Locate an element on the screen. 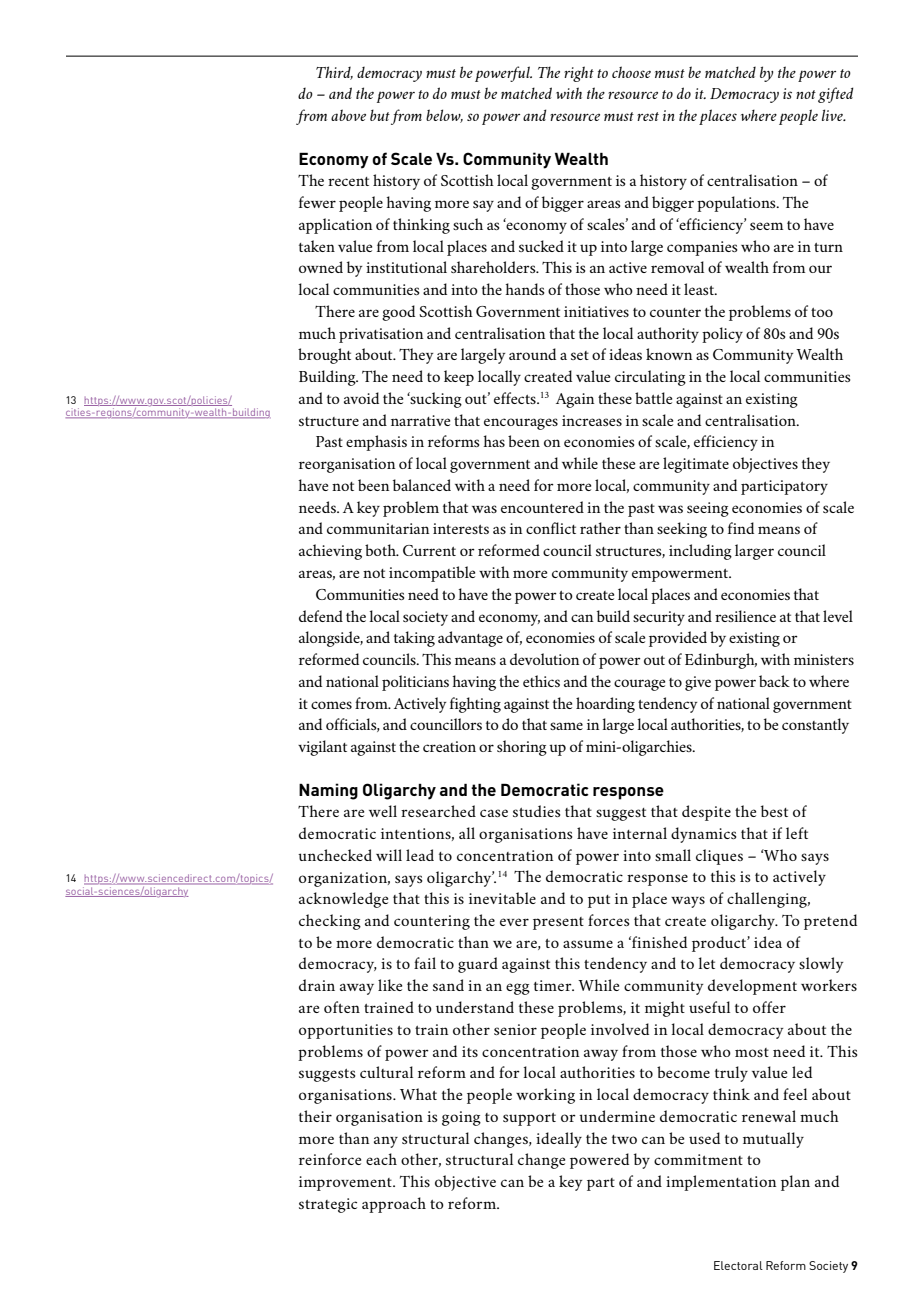  politicians is located at coordinates (415, 683).
